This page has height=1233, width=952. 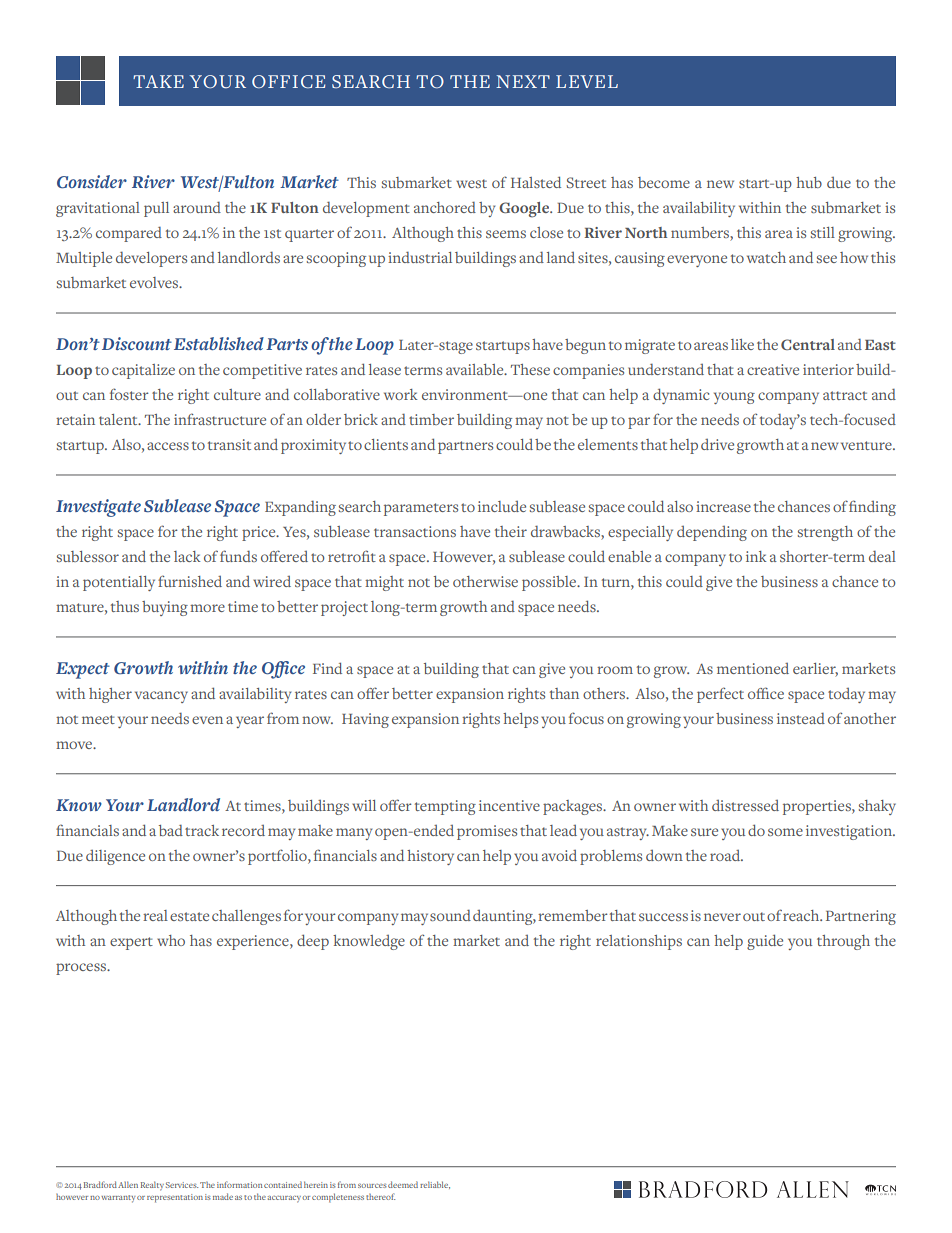 I want to click on partners, so click(x=465, y=447).
